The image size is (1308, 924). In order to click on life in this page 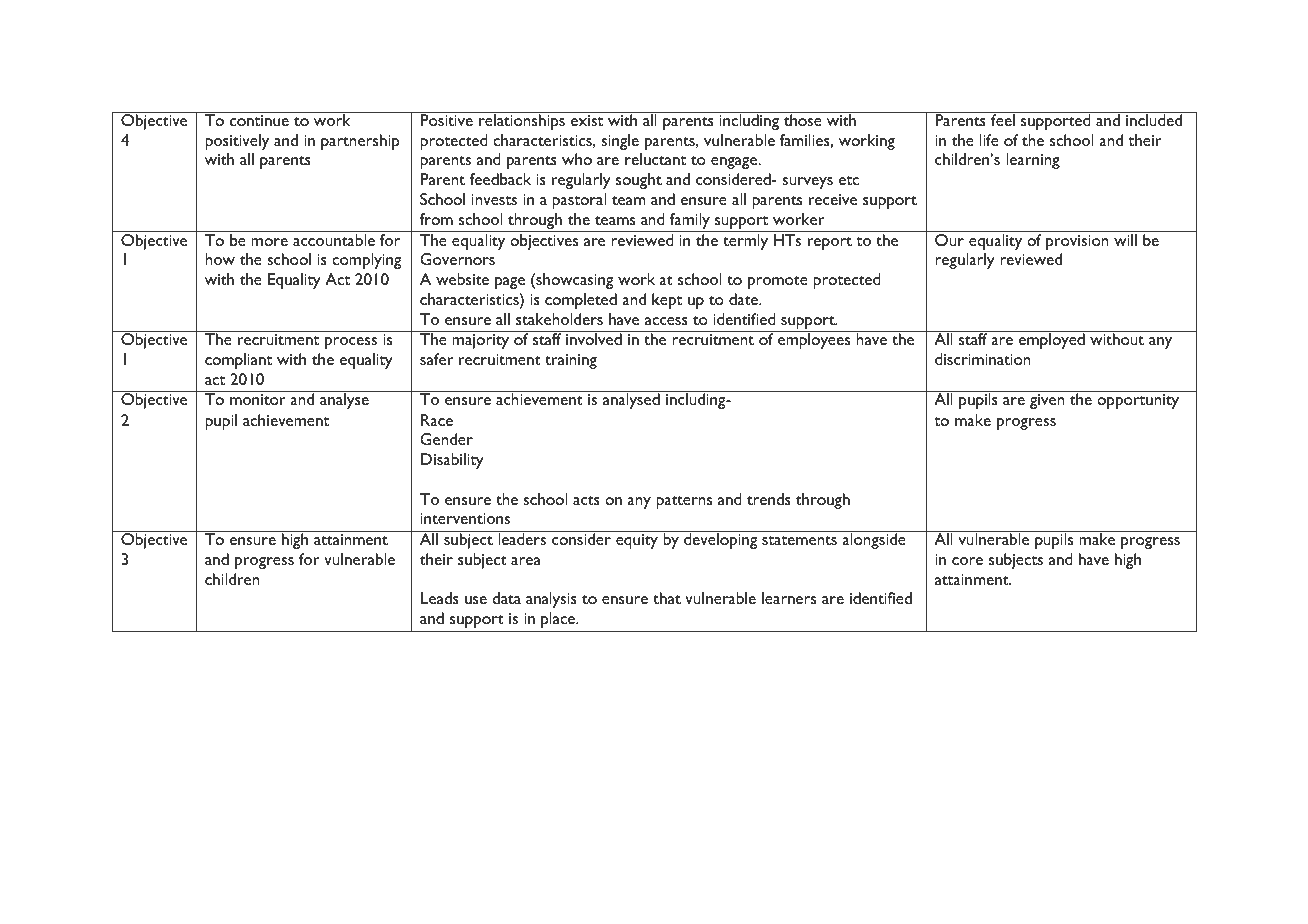, I will do `click(989, 140)`.
